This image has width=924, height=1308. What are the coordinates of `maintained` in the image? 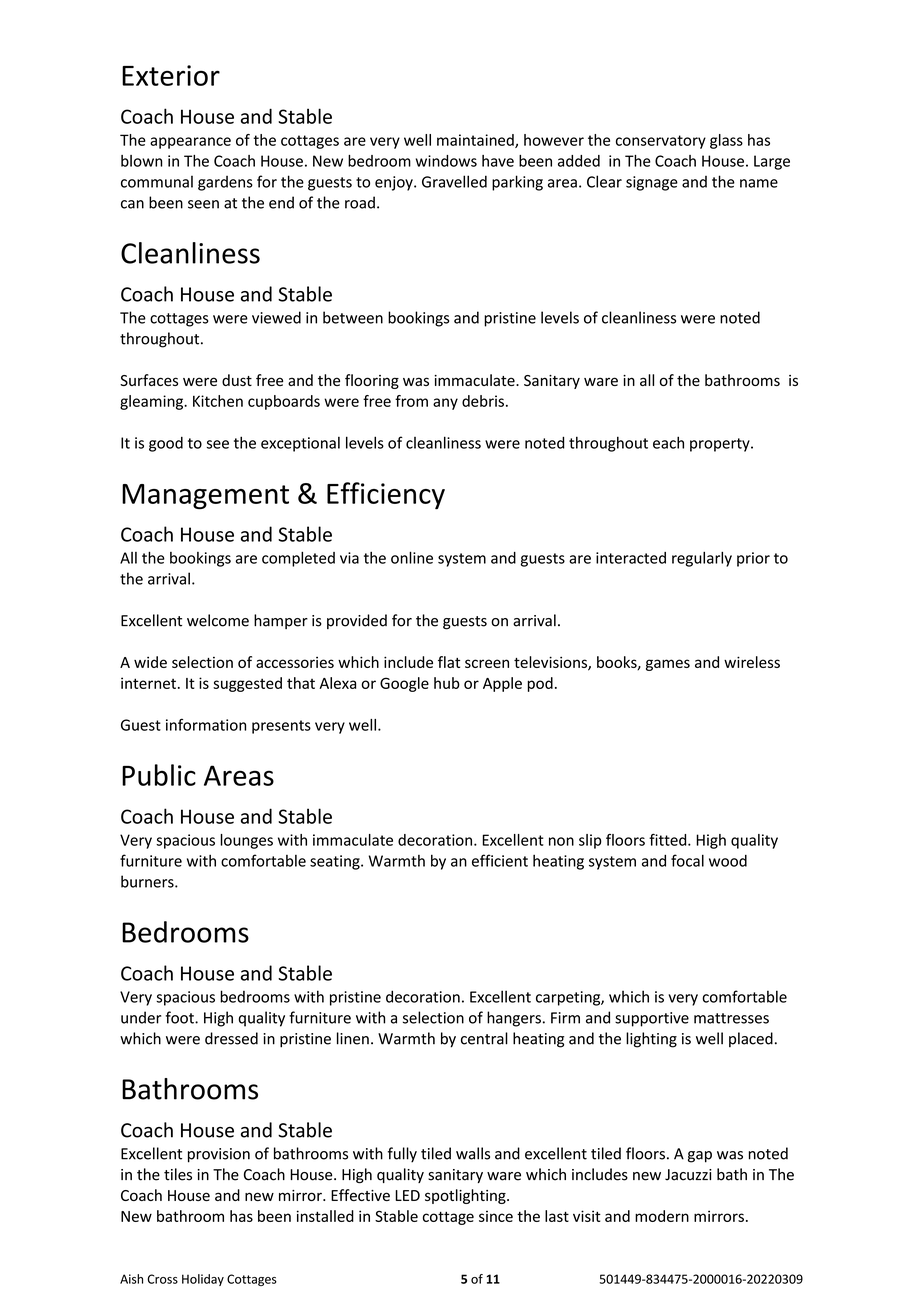 It's located at (476, 141).
